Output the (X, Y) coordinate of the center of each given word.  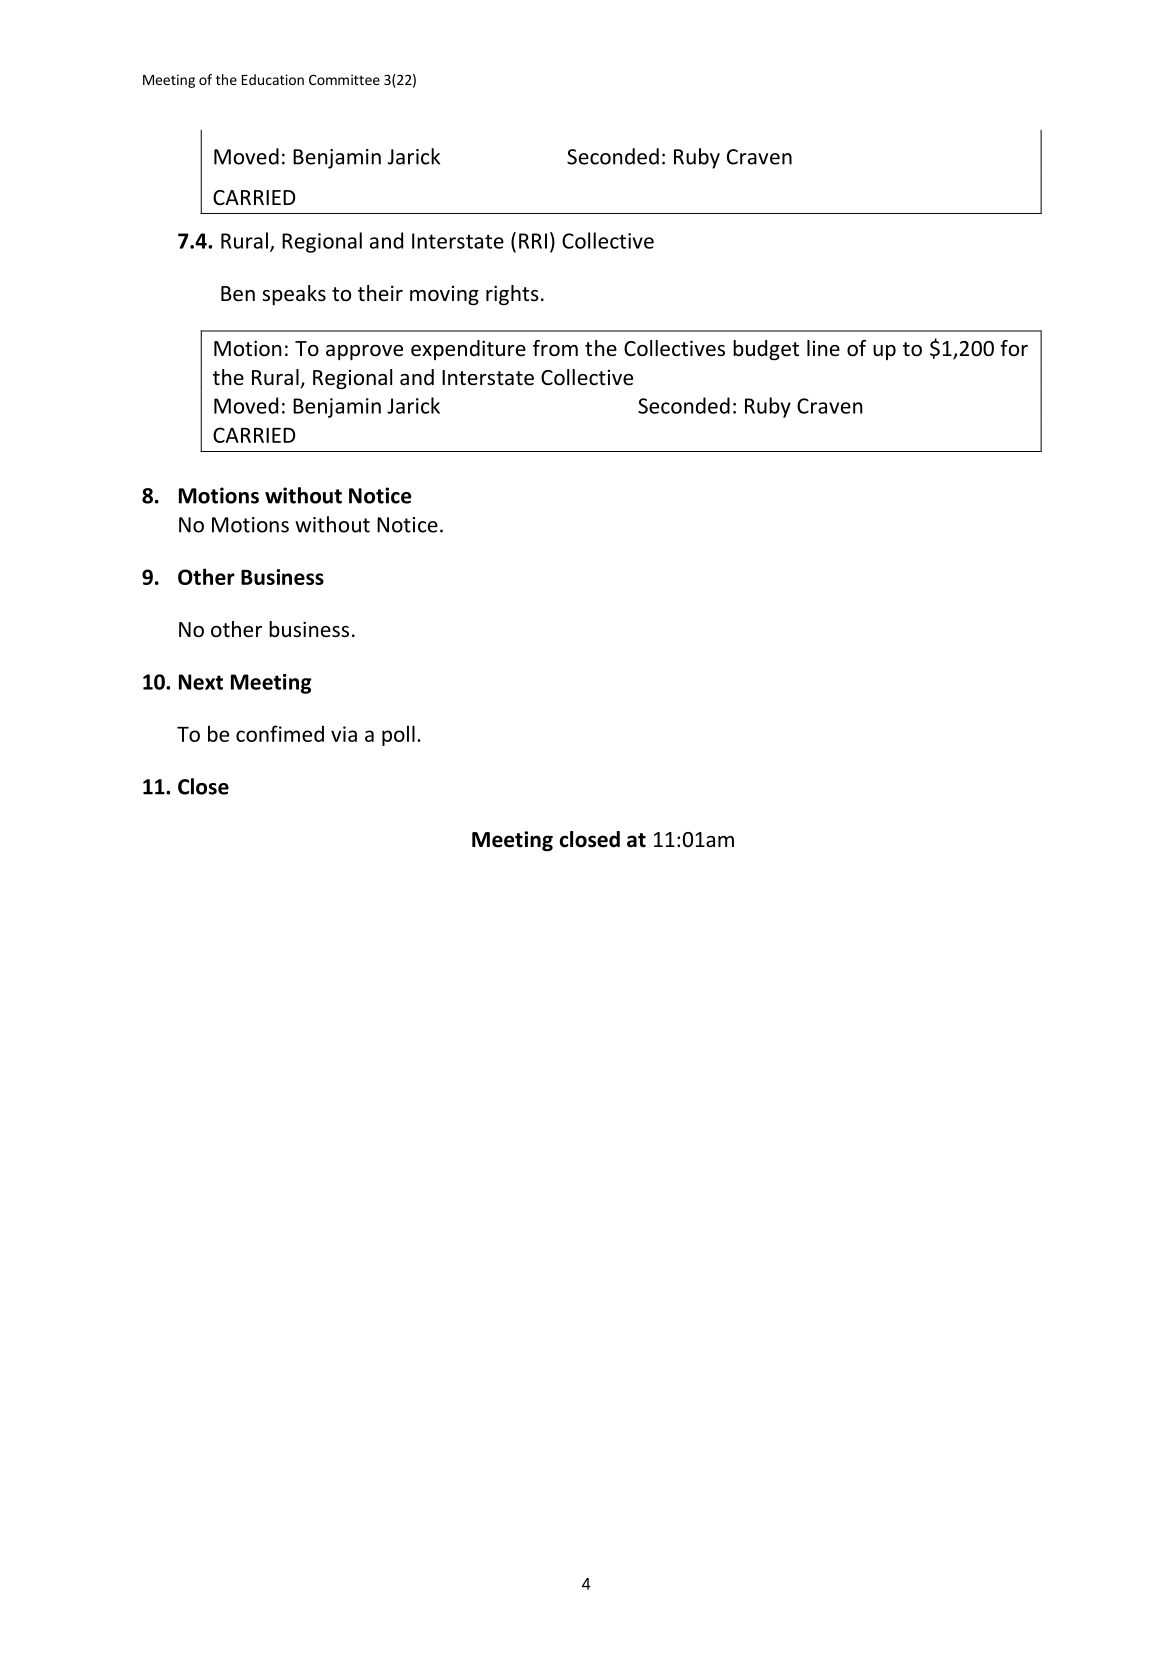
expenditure (468, 350)
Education (273, 79)
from (555, 348)
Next (201, 682)
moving (444, 295)
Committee (344, 79)
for (1014, 348)
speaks (294, 295)
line (823, 348)
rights (512, 295)
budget (766, 350)
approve (364, 352)
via (344, 734)
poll (398, 735)
